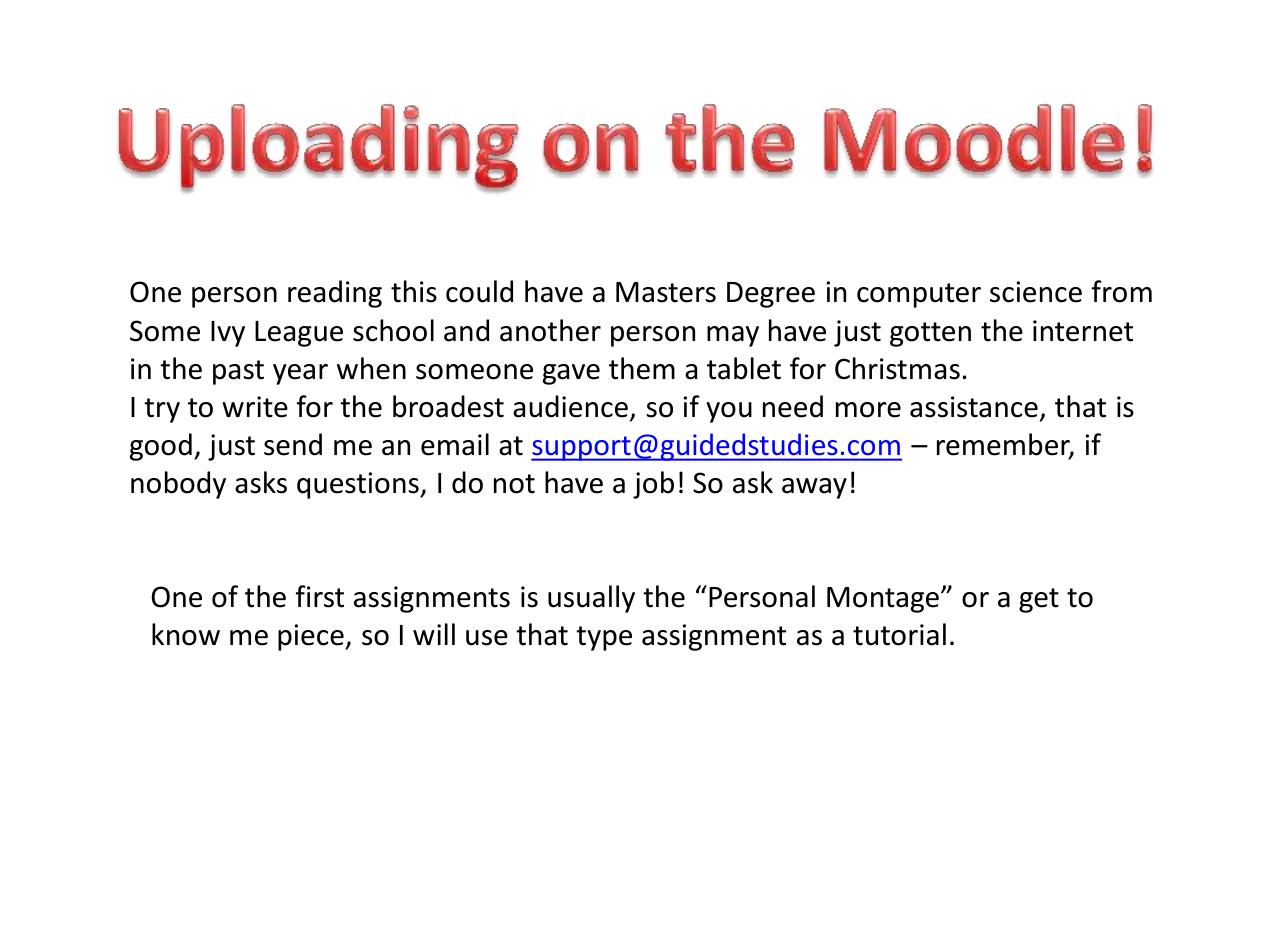  I want to click on away, so click(814, 488).
